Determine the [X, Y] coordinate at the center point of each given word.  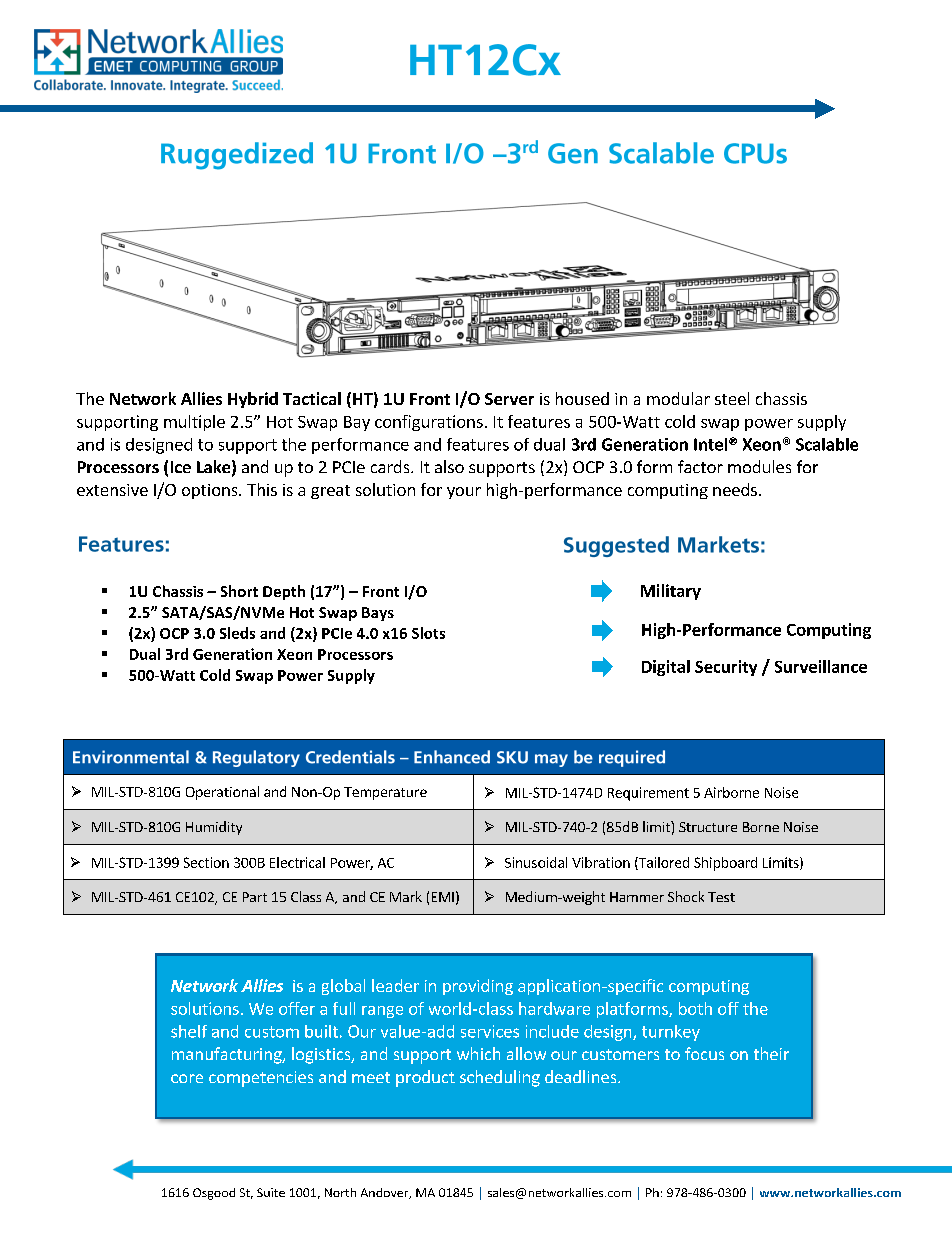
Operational [222, 793]
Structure [708, 827]
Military [671, 592]
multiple [194, 423]
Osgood [214, 1194]
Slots [428, 633]
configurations [429, 423]
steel [732, 398]
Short [239, 591]
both [695, 1008]
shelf [189, 1031]
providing [478, 987]
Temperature [385, 793]
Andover [386, 1193]
